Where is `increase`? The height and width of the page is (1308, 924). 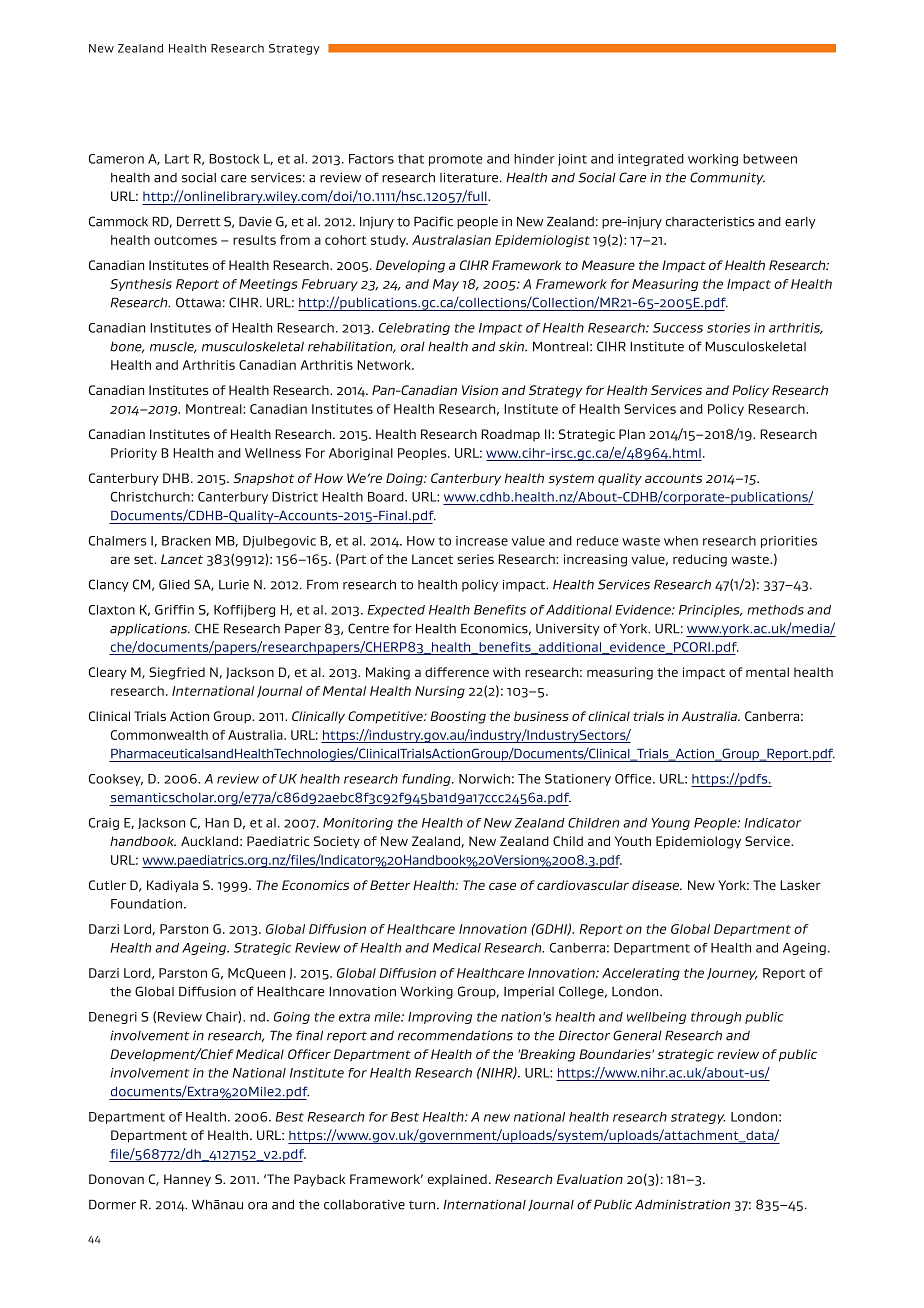 increase is located at coordinates (482, 541).
